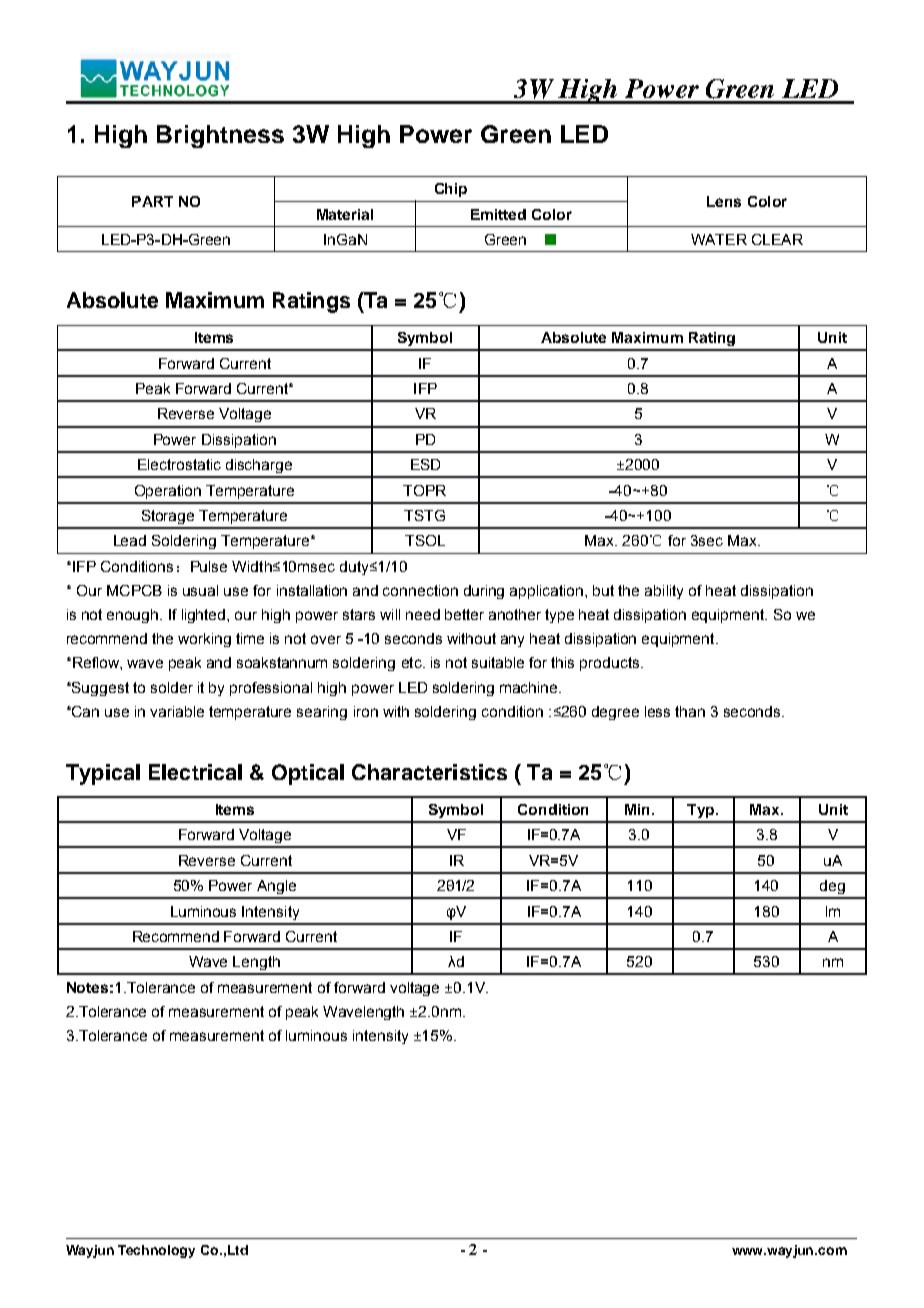 Image resolution: width=924 pixels, height=1308 pixels. Describe the element at coordinates (413, 662) in the document. I see `etc` at that location.
